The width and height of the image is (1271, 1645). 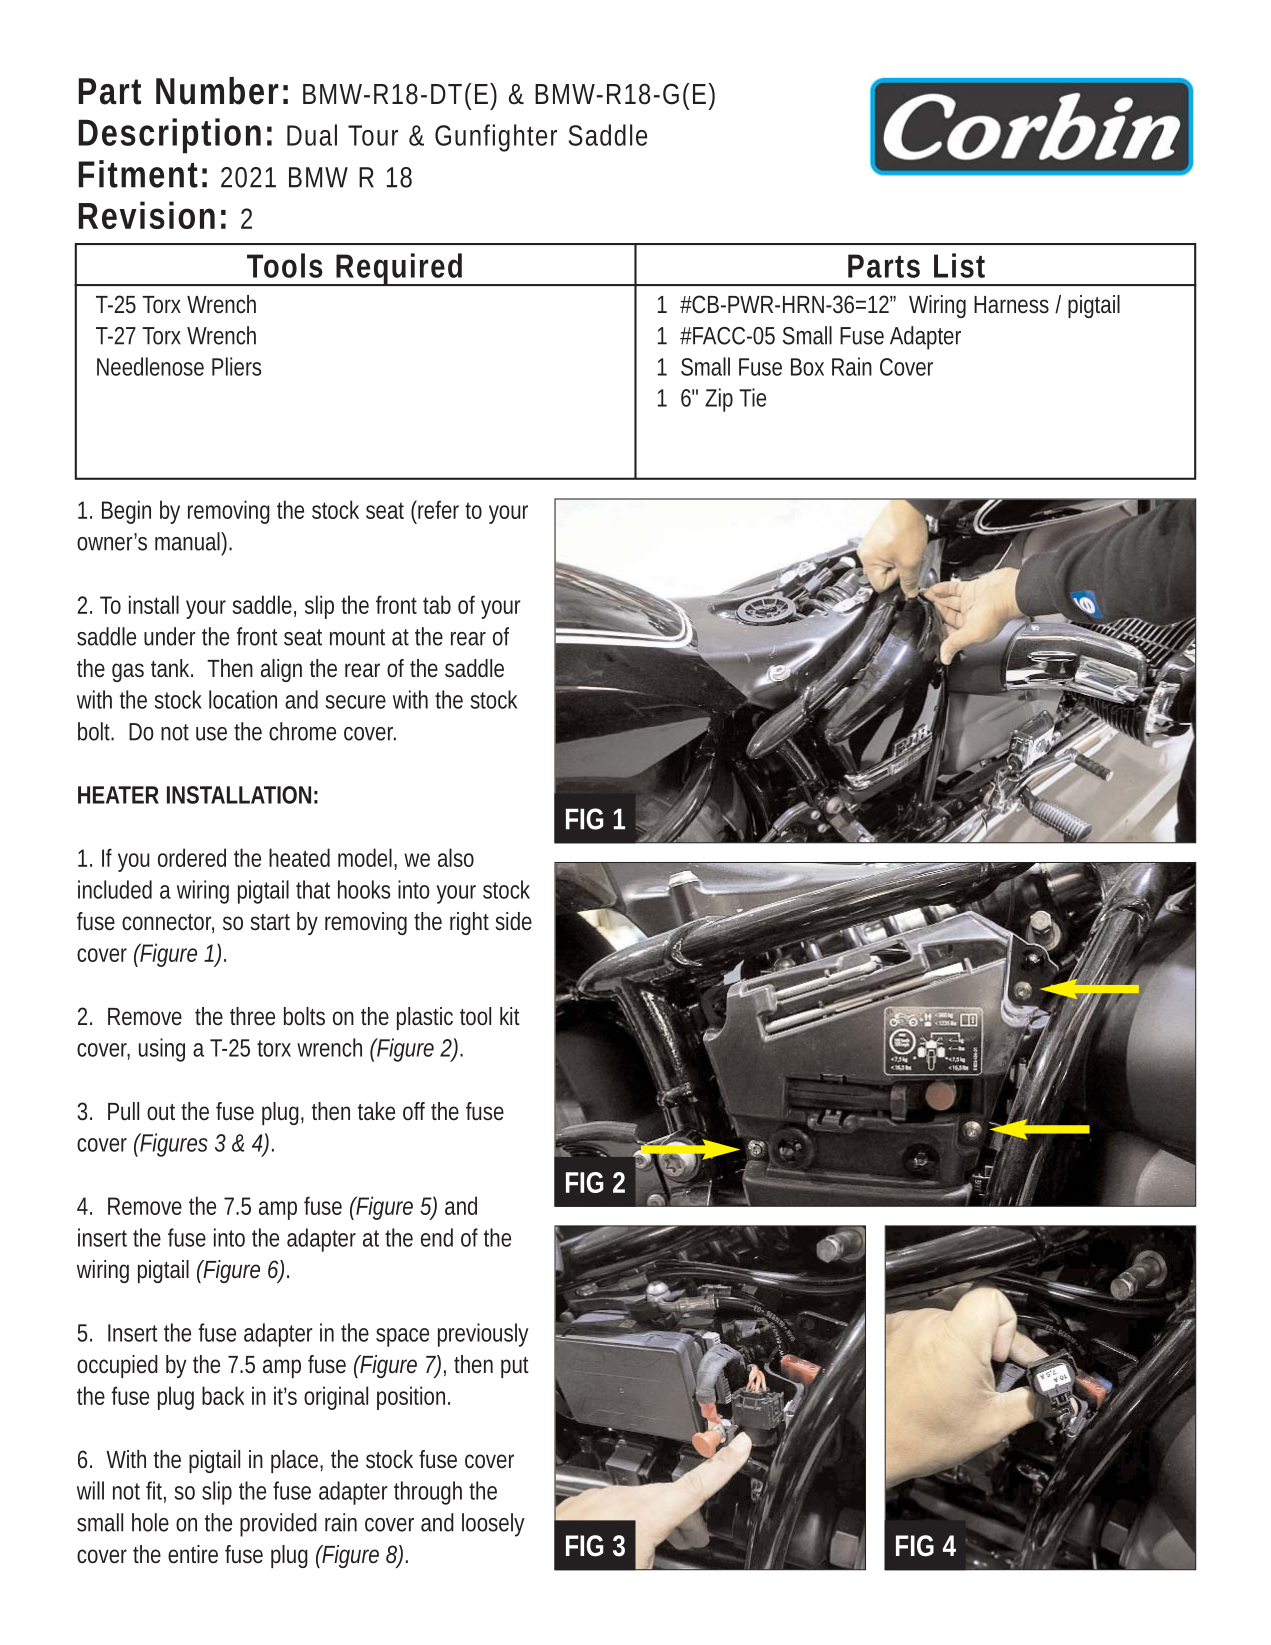 I want to click on side, so click(x=513, y=921).
